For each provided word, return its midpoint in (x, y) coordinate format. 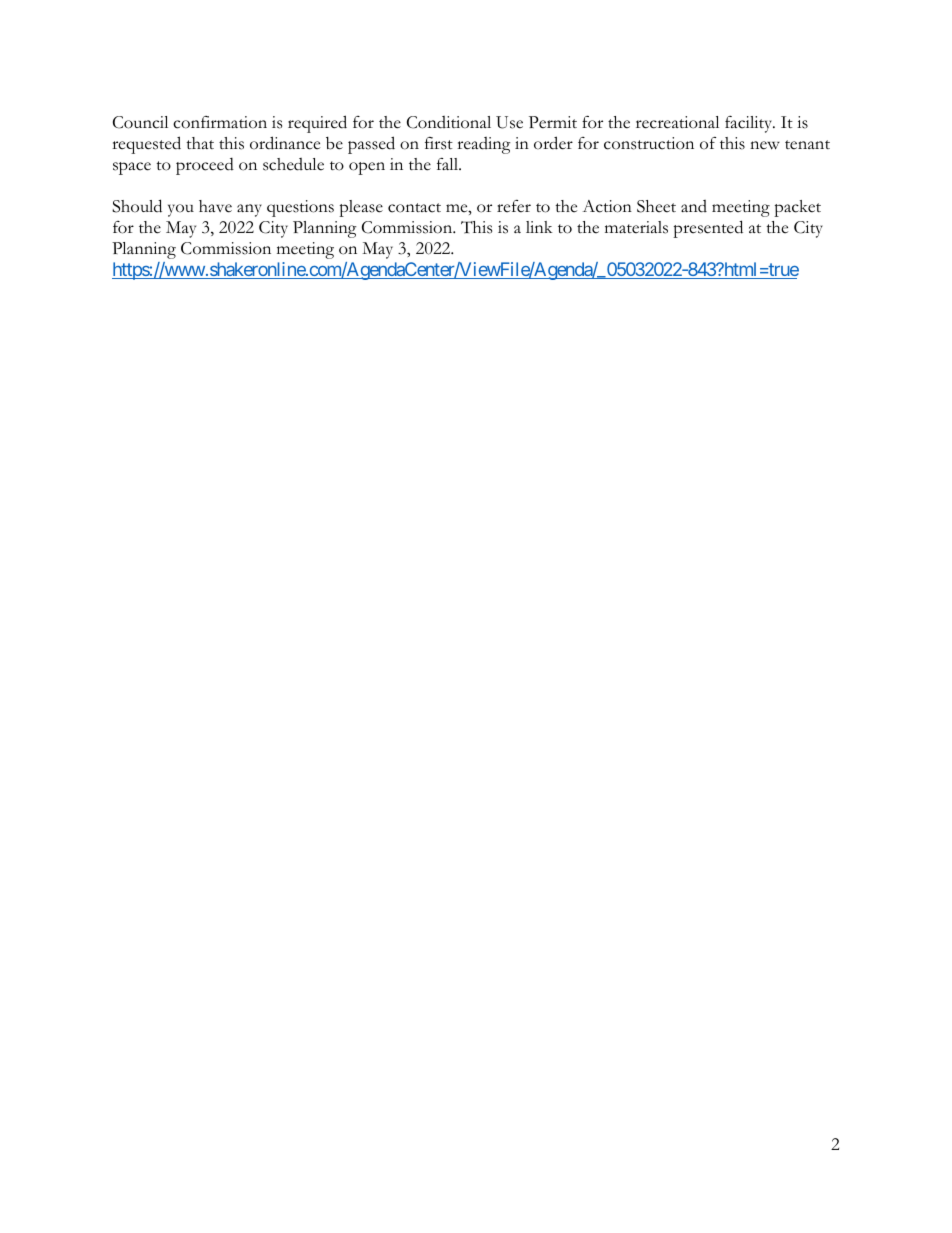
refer (514, 206)
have (215, 206)
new (765, 145)
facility (750, 124)
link (539, 227)
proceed (205, 166)
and (694, 206)
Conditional (449, 122)
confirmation (220, 122)
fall (448, 164)
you (181, 210)
